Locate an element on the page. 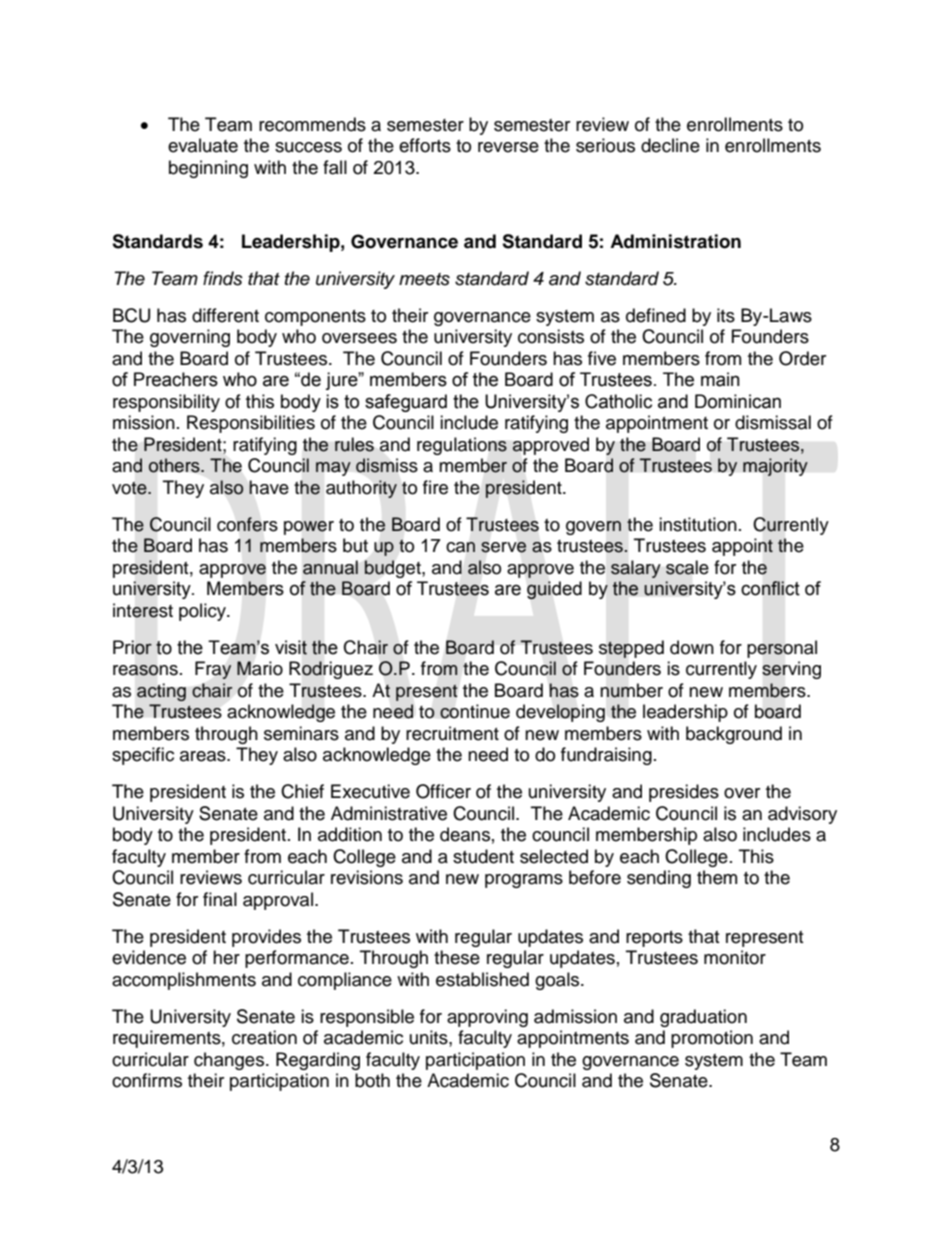 The height and width of the image is (1233, 952). reverse is located at coordinates (508, 147).
